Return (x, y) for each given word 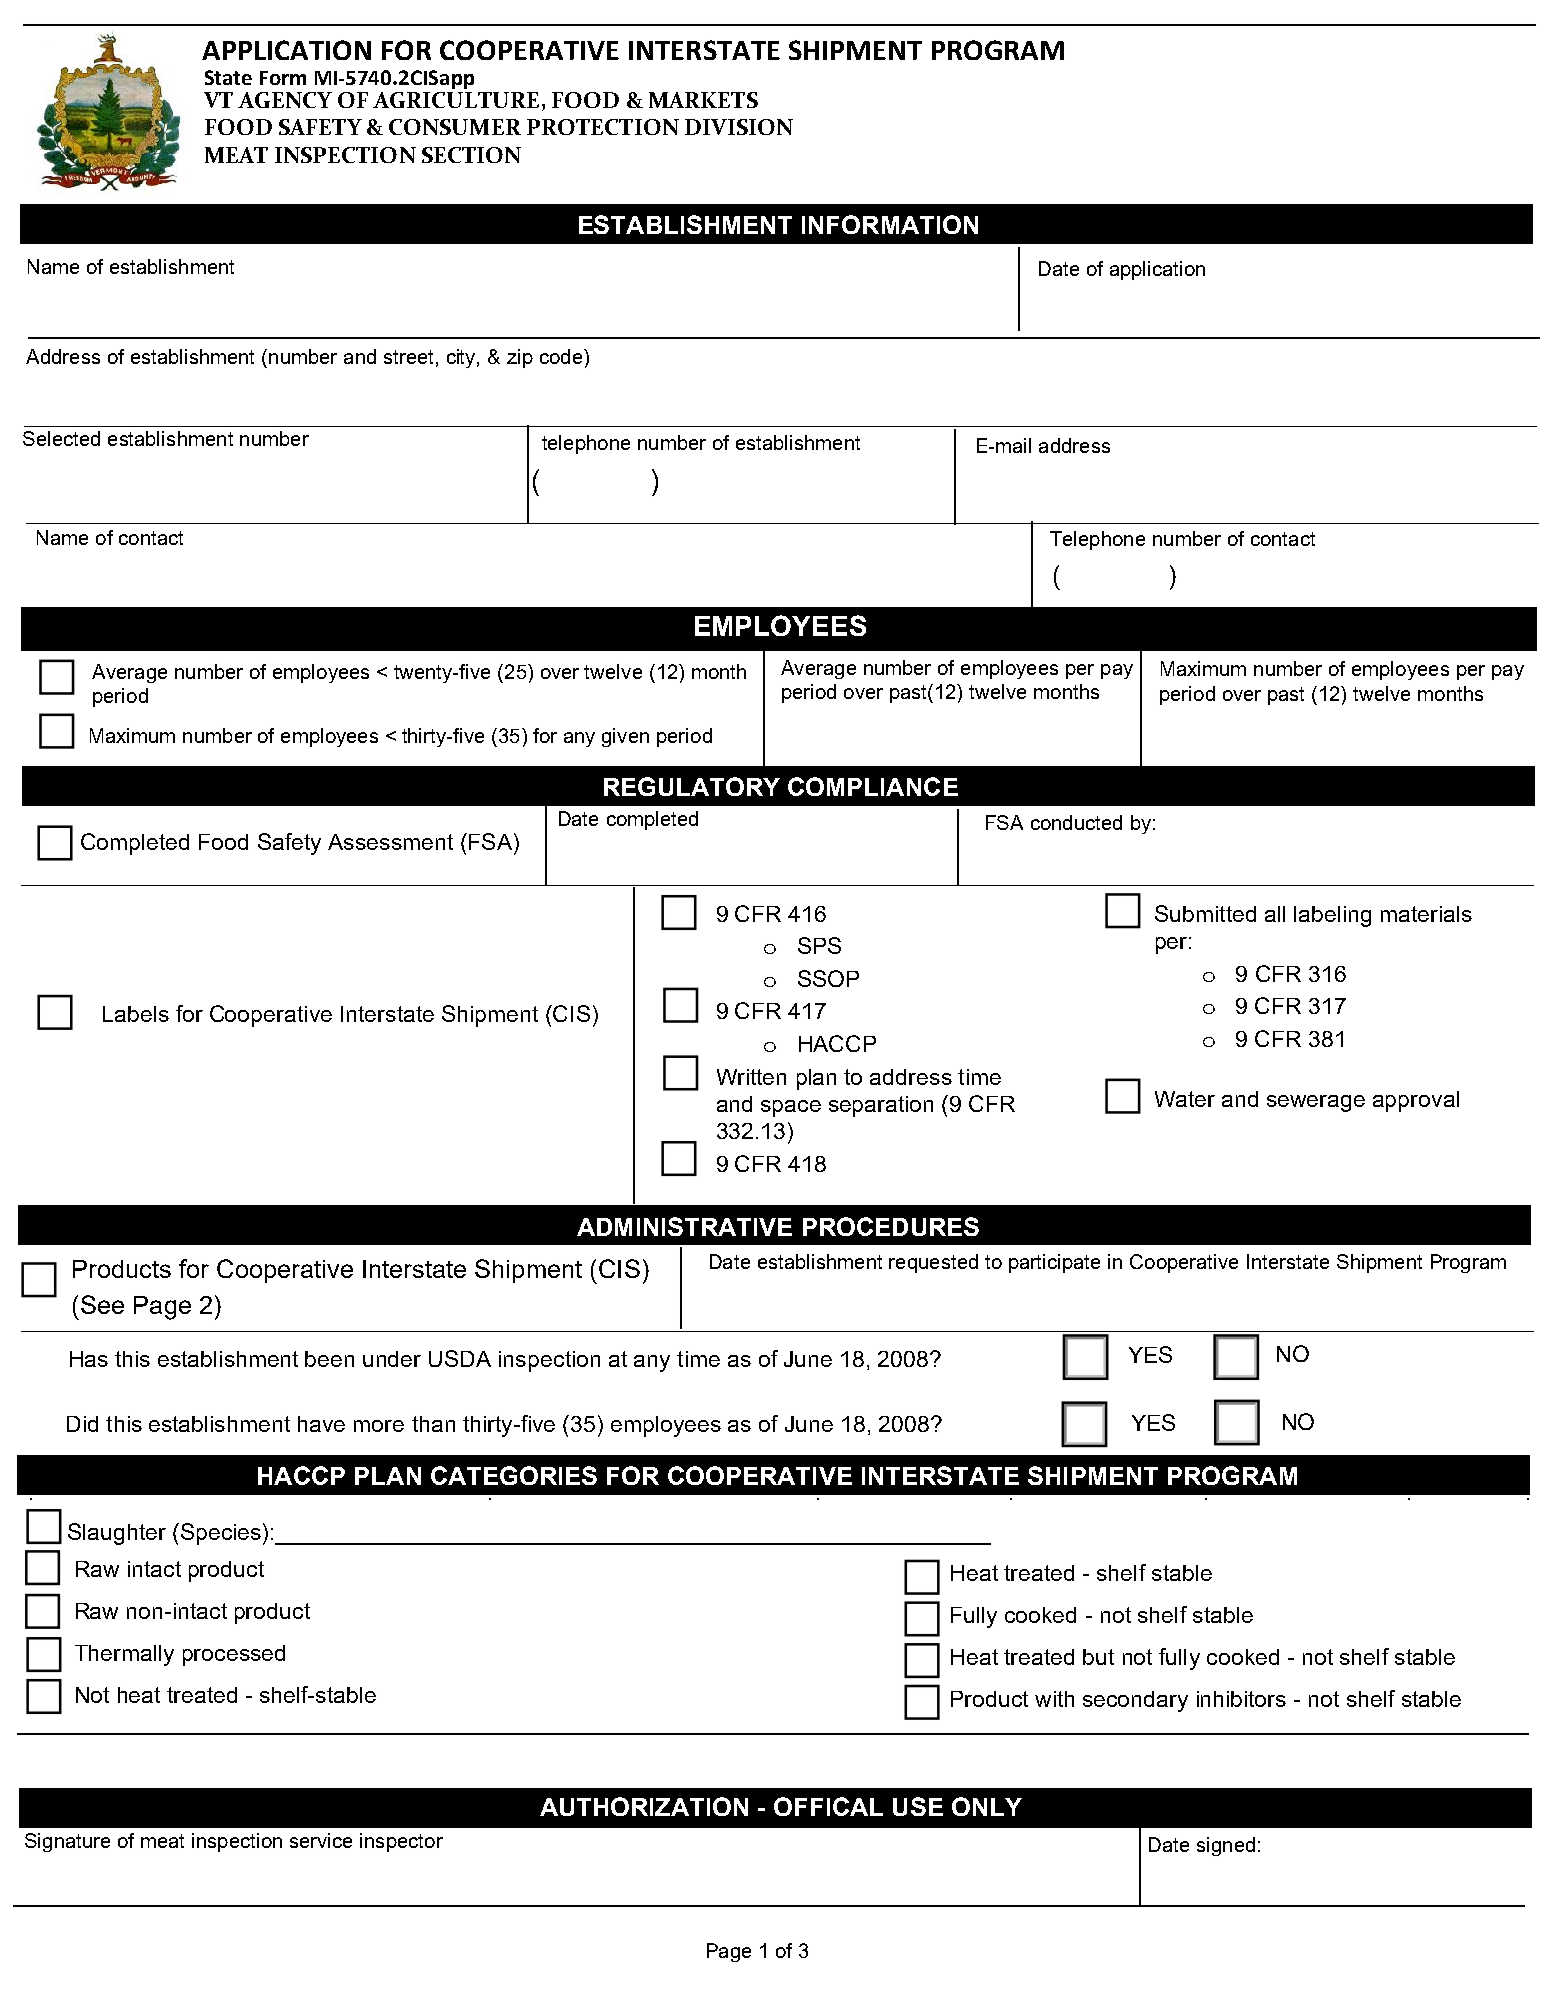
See (102, 1304)
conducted (1076, 822)
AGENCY (285, 100)
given (625, 737)
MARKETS (703, 100)
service (321, 1840)
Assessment (390, 842)
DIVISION (739, 127)
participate (1054, 1263)
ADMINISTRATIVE (684, 1226)
